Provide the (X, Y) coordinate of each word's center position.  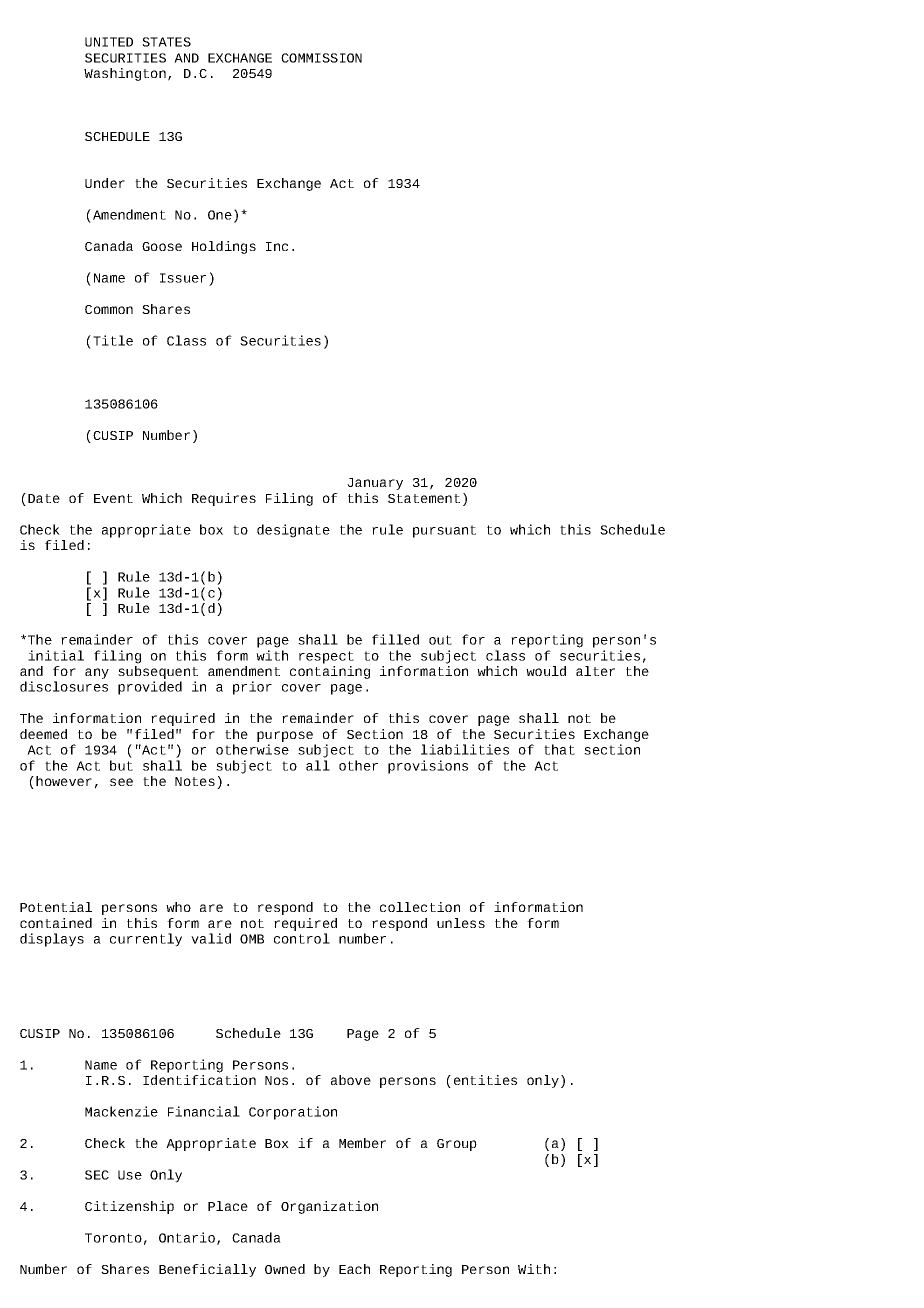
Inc (277, 246)
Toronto (113, 1238)
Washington (125, 74)
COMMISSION (321, 58)
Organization (329, 1207)
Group (457, 1145)
